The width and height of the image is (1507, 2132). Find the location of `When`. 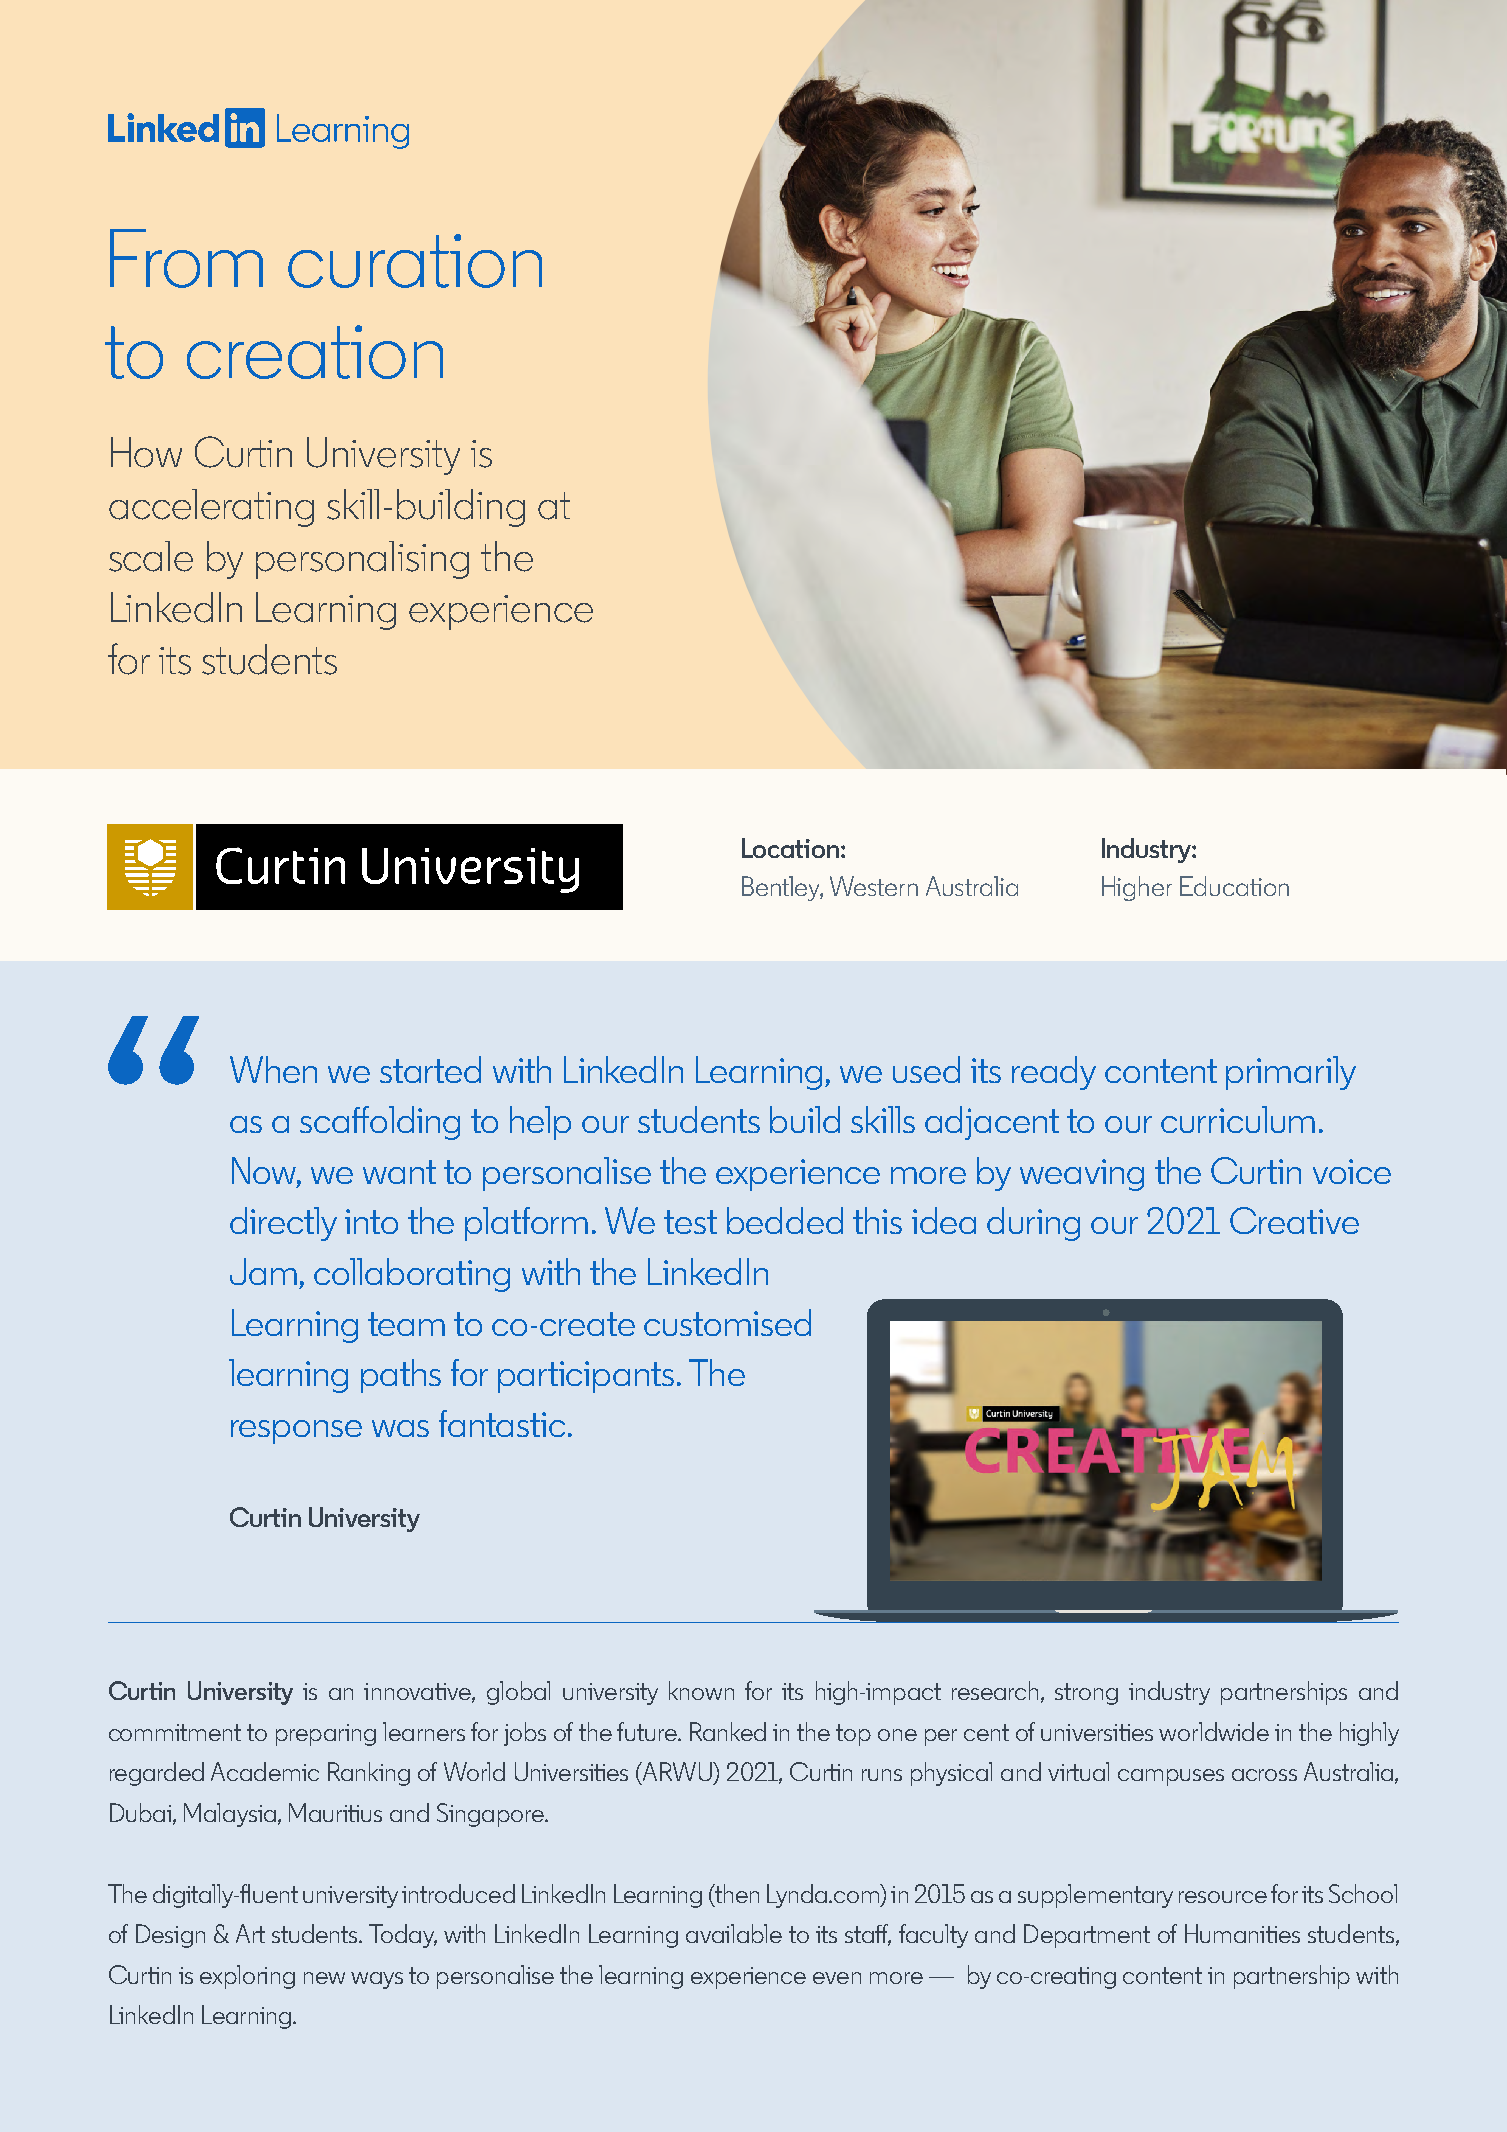

When is located at coordinates (273, 1069).
